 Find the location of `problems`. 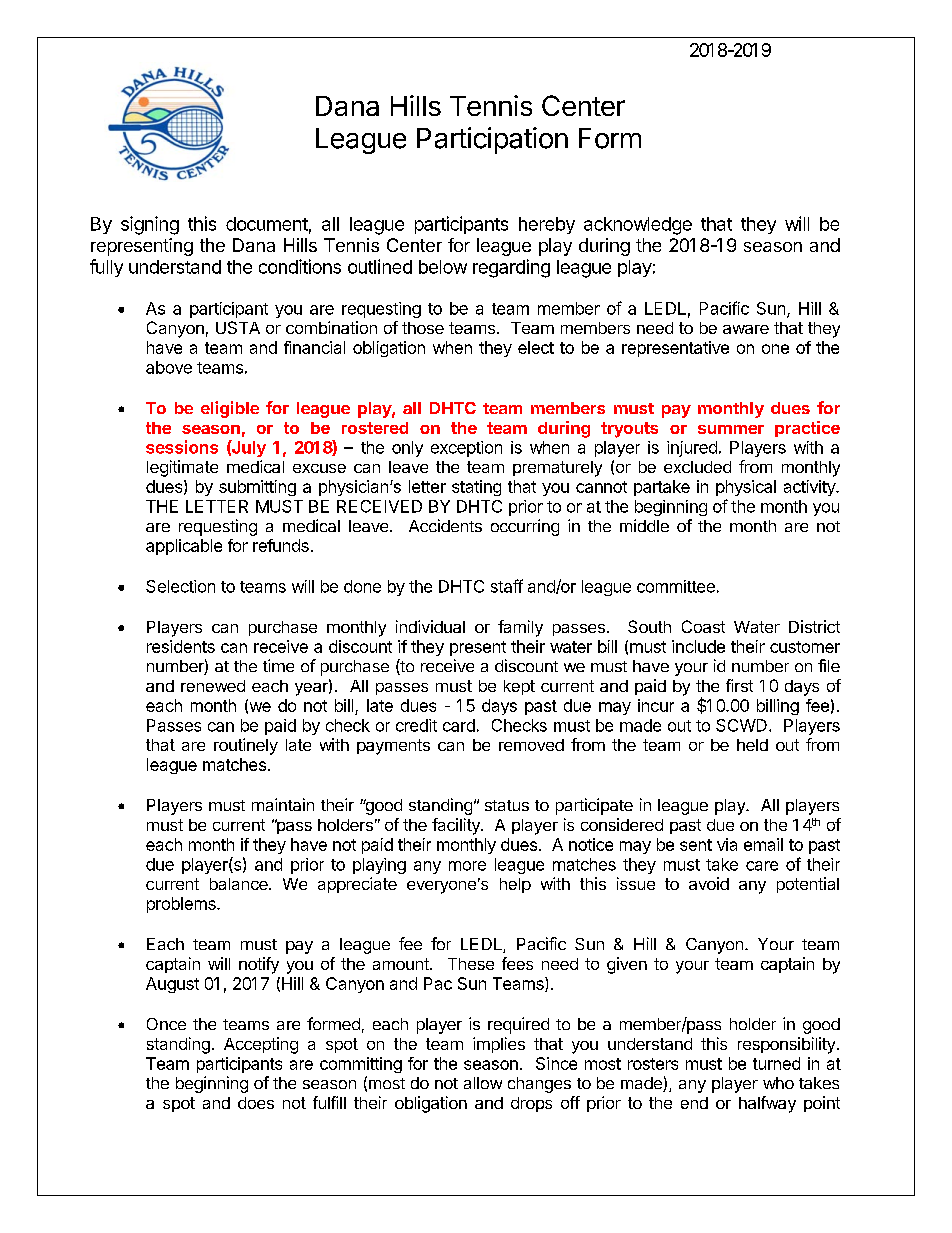

problems is located at coordinates (182, 905).
